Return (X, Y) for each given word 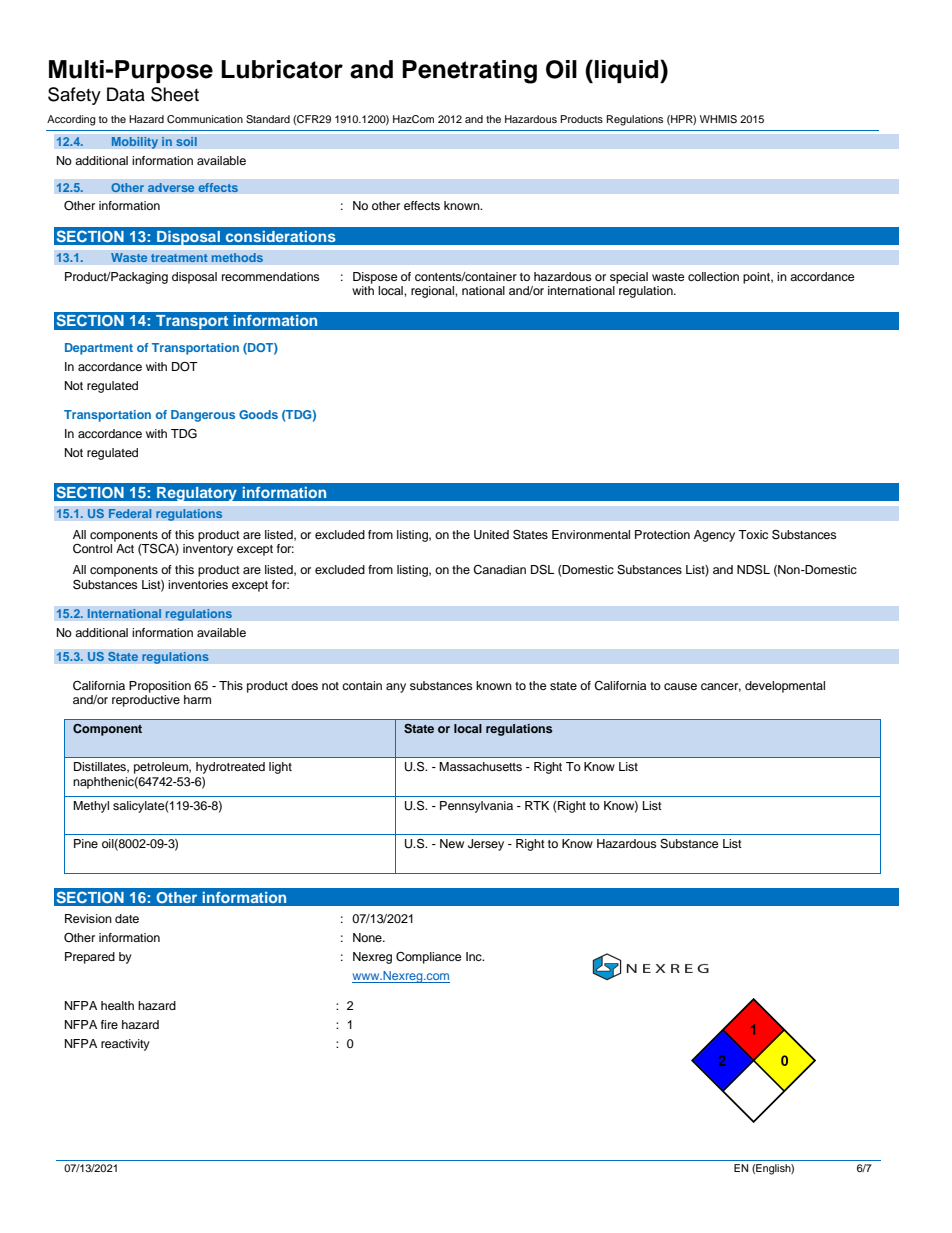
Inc (475, 956)
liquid (628, 71)
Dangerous (203, 416)
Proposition (160, 687)
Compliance (429, 958)
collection (713, 276)
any (396, 688)
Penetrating (469, 72)
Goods (258, 414)
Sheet (175, 94)
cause (680, 686)
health (117, 1005)
